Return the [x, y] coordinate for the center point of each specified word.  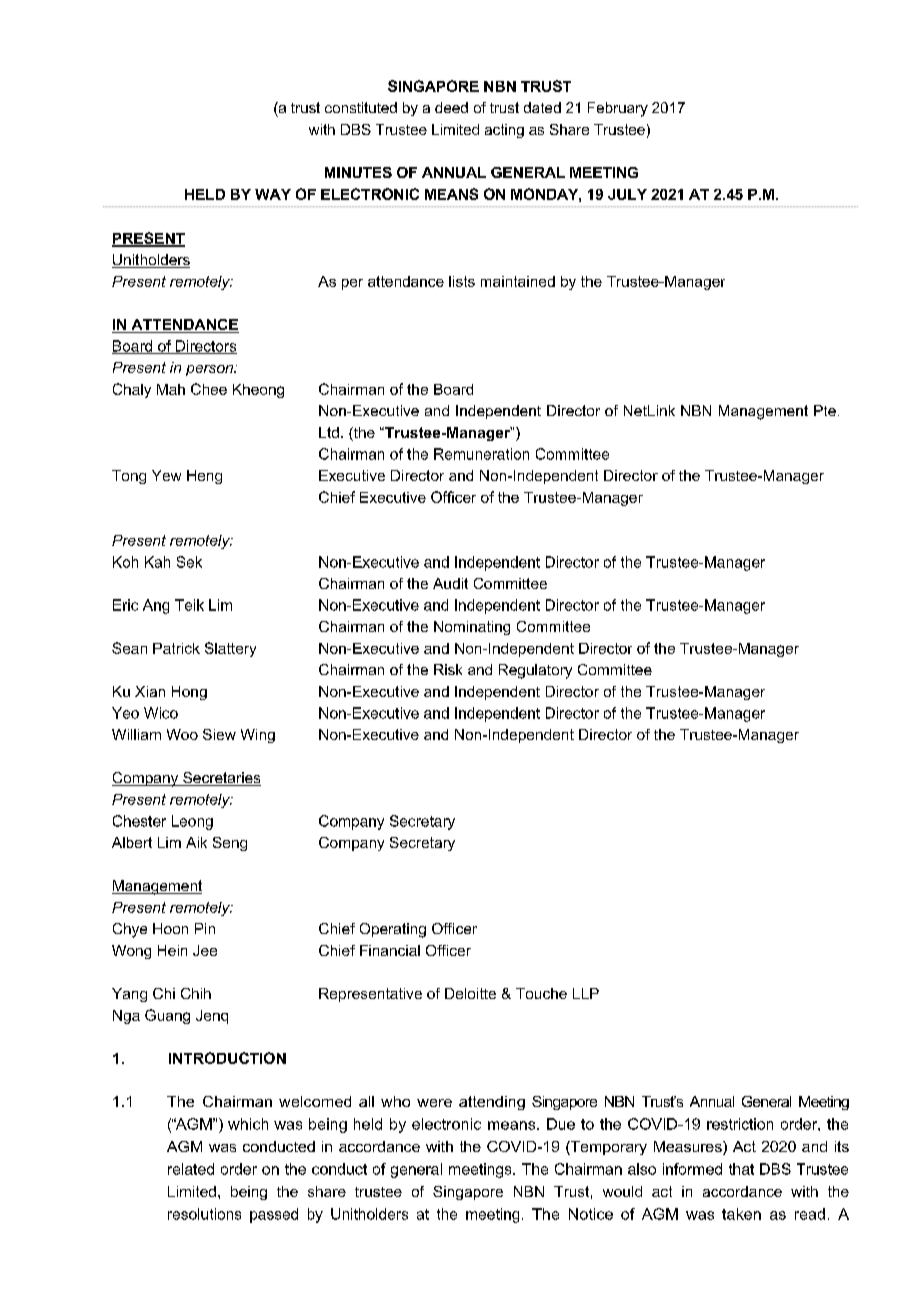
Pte [825, 410]
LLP [586, 993]
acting [504, 131]
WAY [273, 194]
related [191, 1169]
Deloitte [470, 993]
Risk [448, 669]
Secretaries [221, 779]
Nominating [472, 628]
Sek [189, 562]
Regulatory [535, 671]
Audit [450, 583]
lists [462, 281]
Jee [205, 950]
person [210, 370]
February [618, 109]
